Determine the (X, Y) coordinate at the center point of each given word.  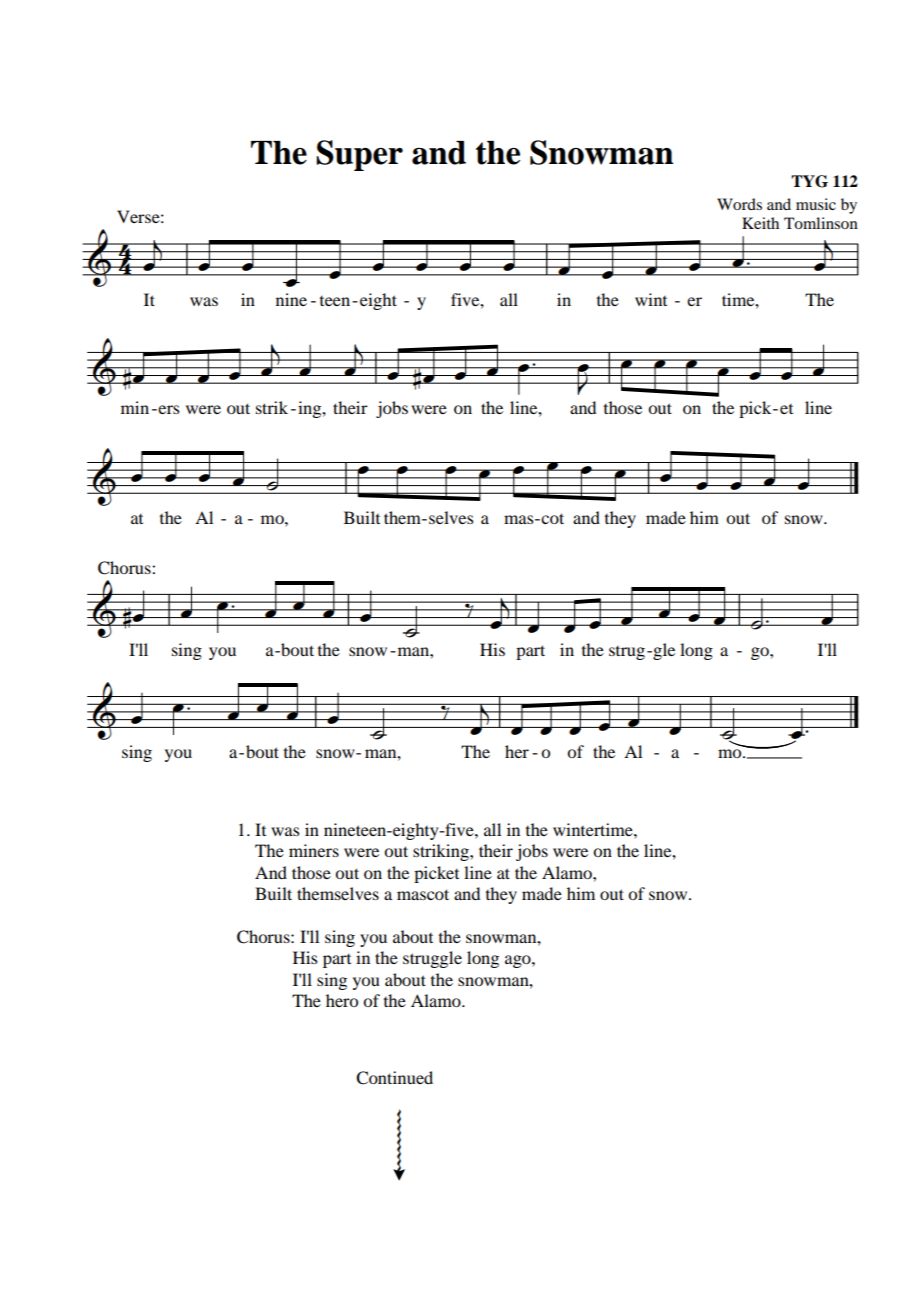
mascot (423, 894)
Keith (760, 223)
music (816, 204)
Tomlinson (821, 223)
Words (739, 204)
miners (314, 850)
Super (359, 155)
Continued (394, 1078)
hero (342, 1000)
